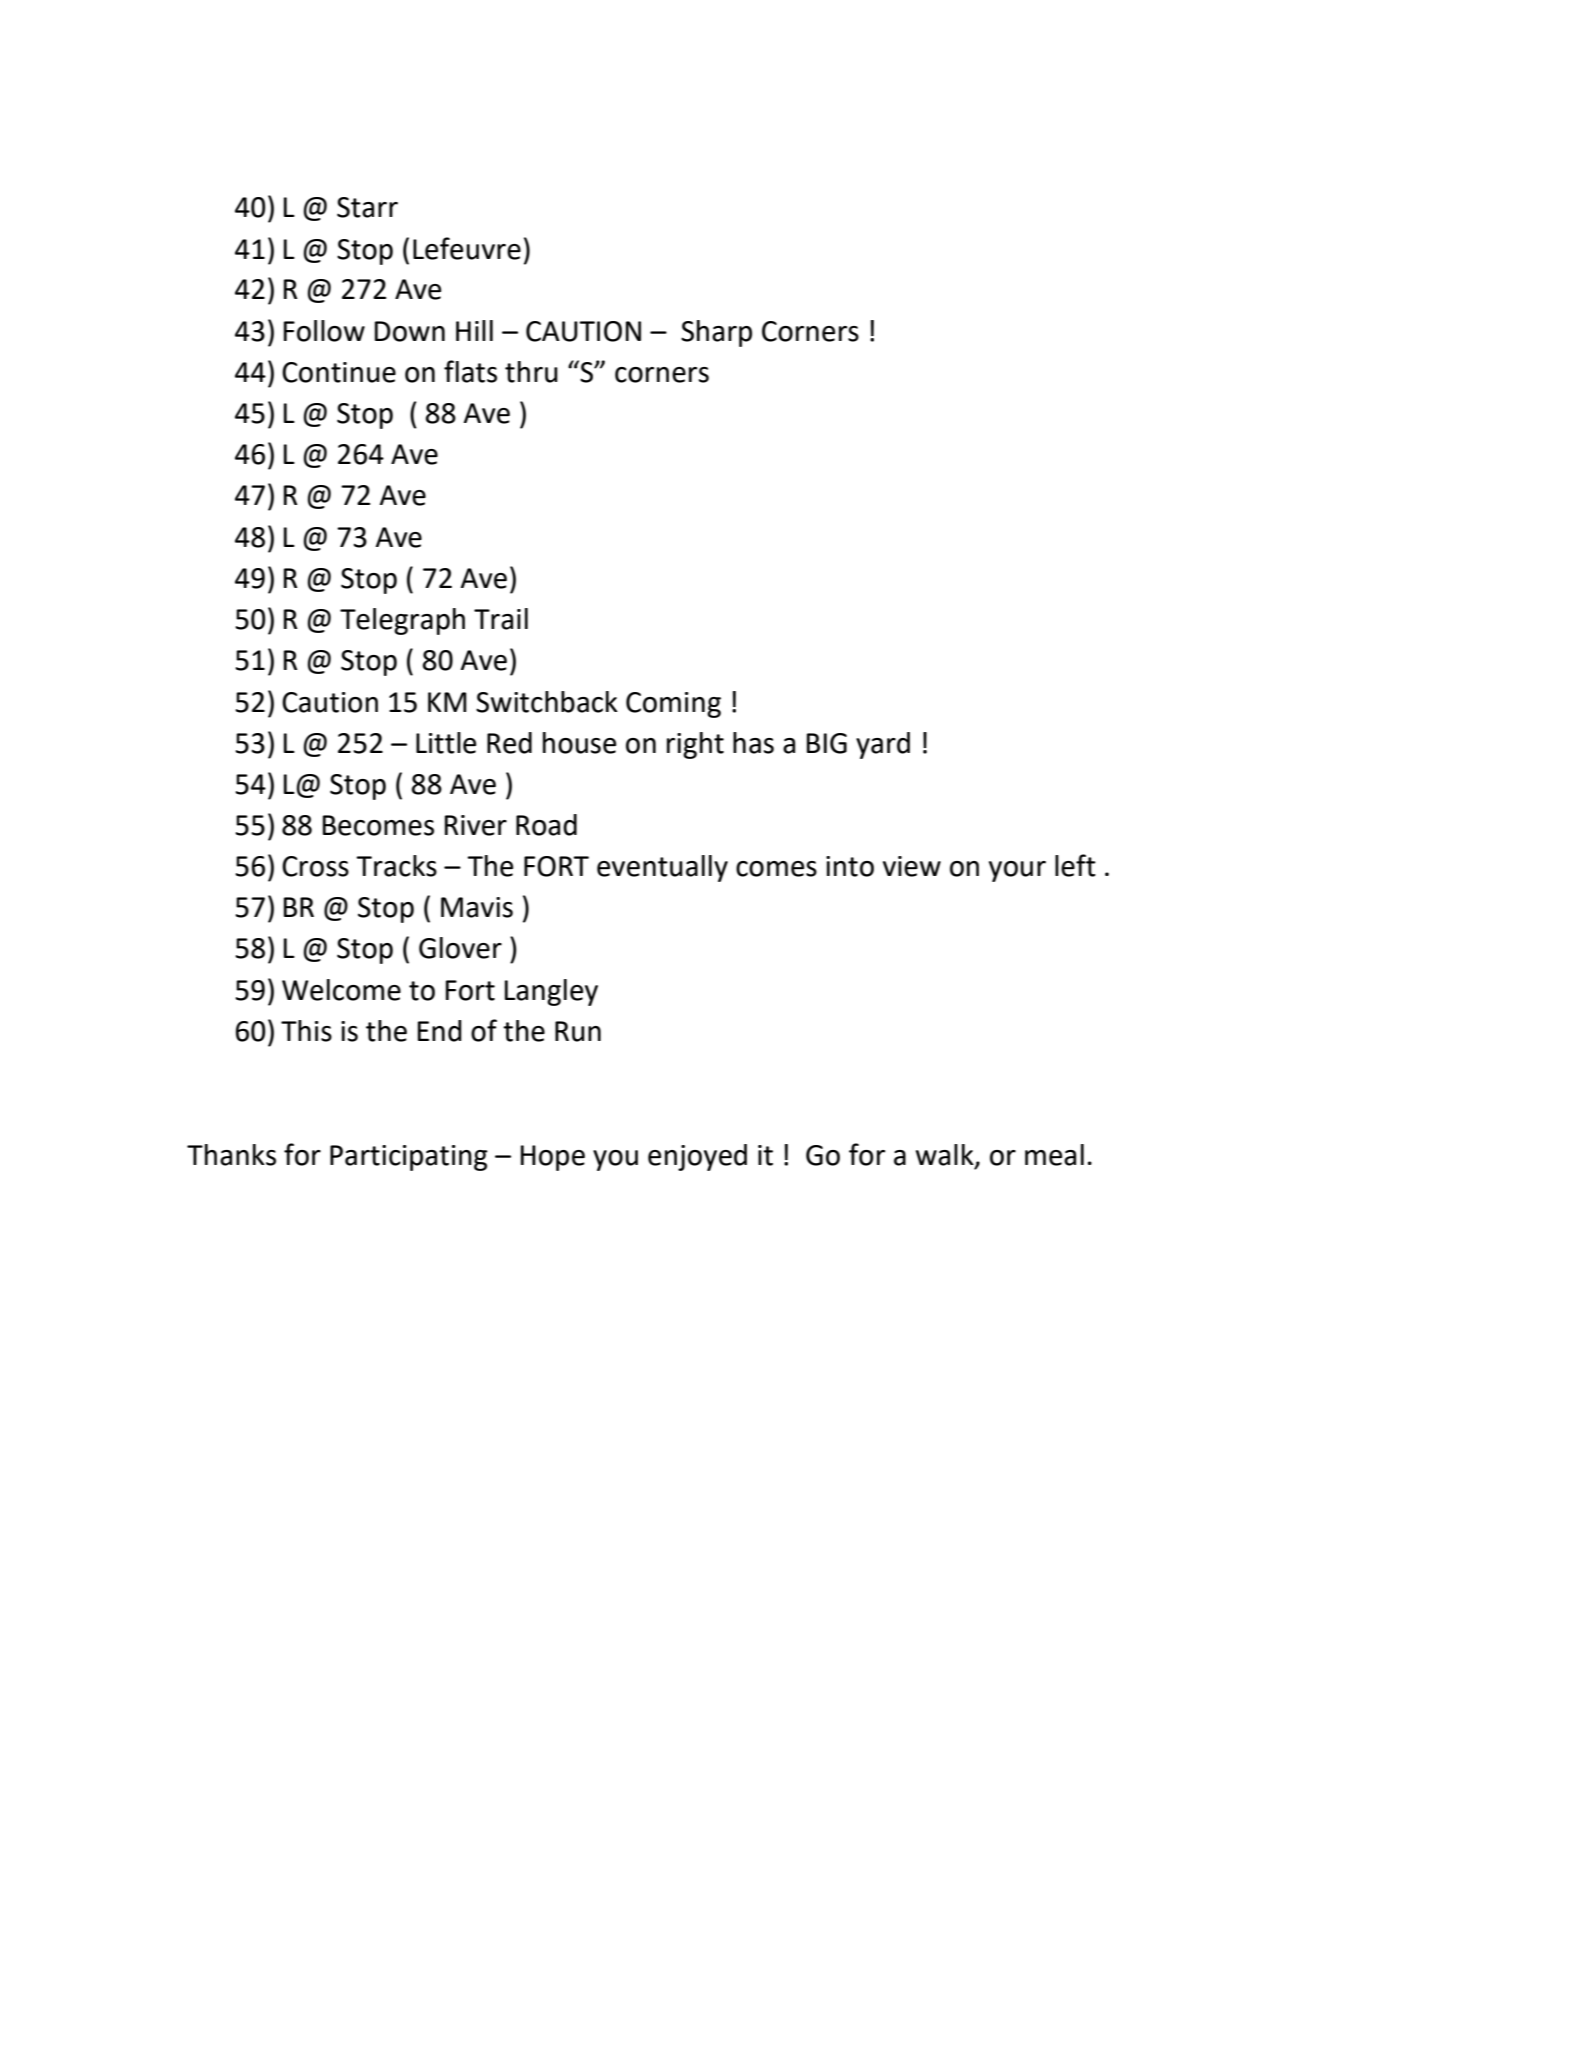 This screenshot has height=2063, width=1594. I want to click on yard, so click(883, 745).
